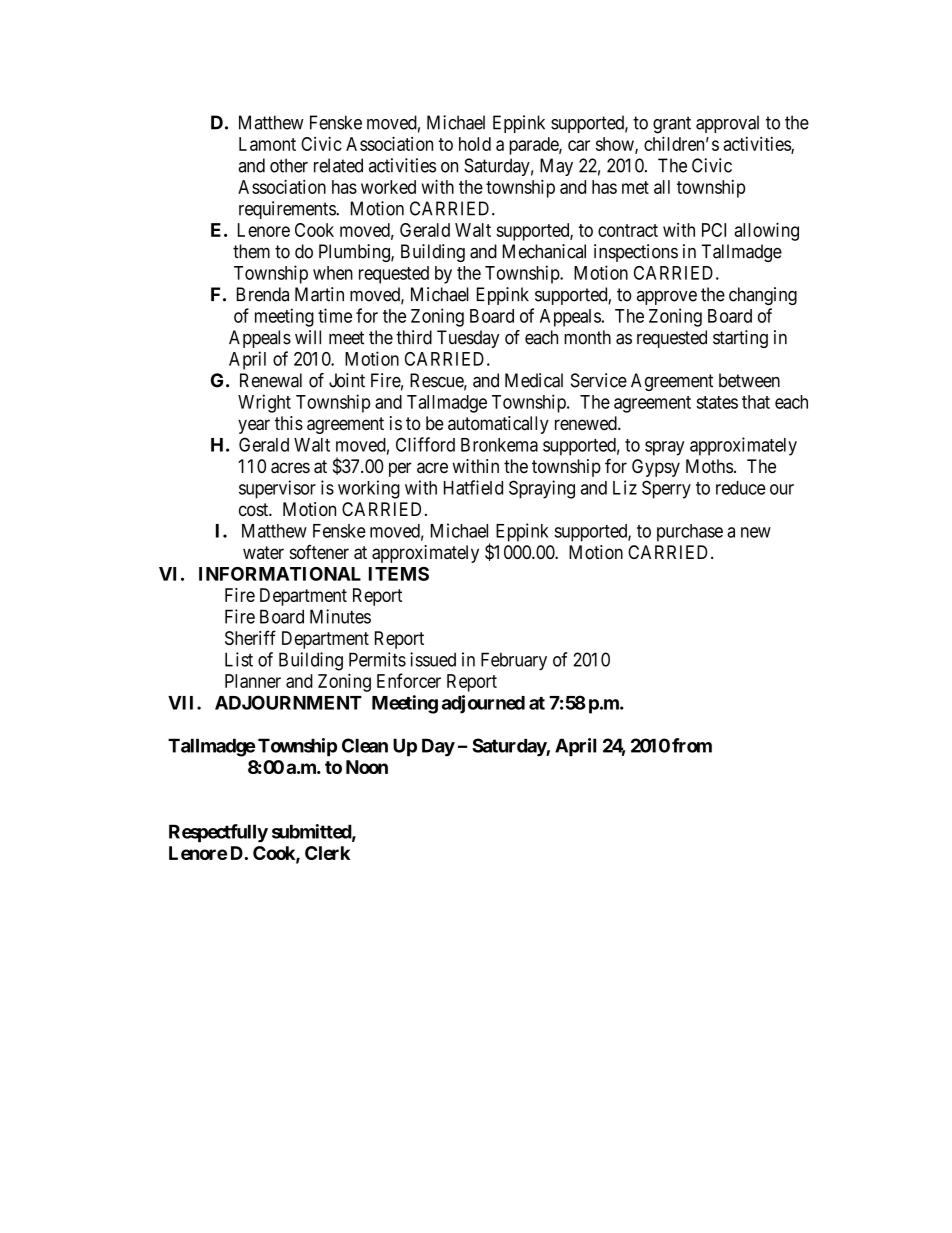  I want to click on Noon, so click(367, 767).
